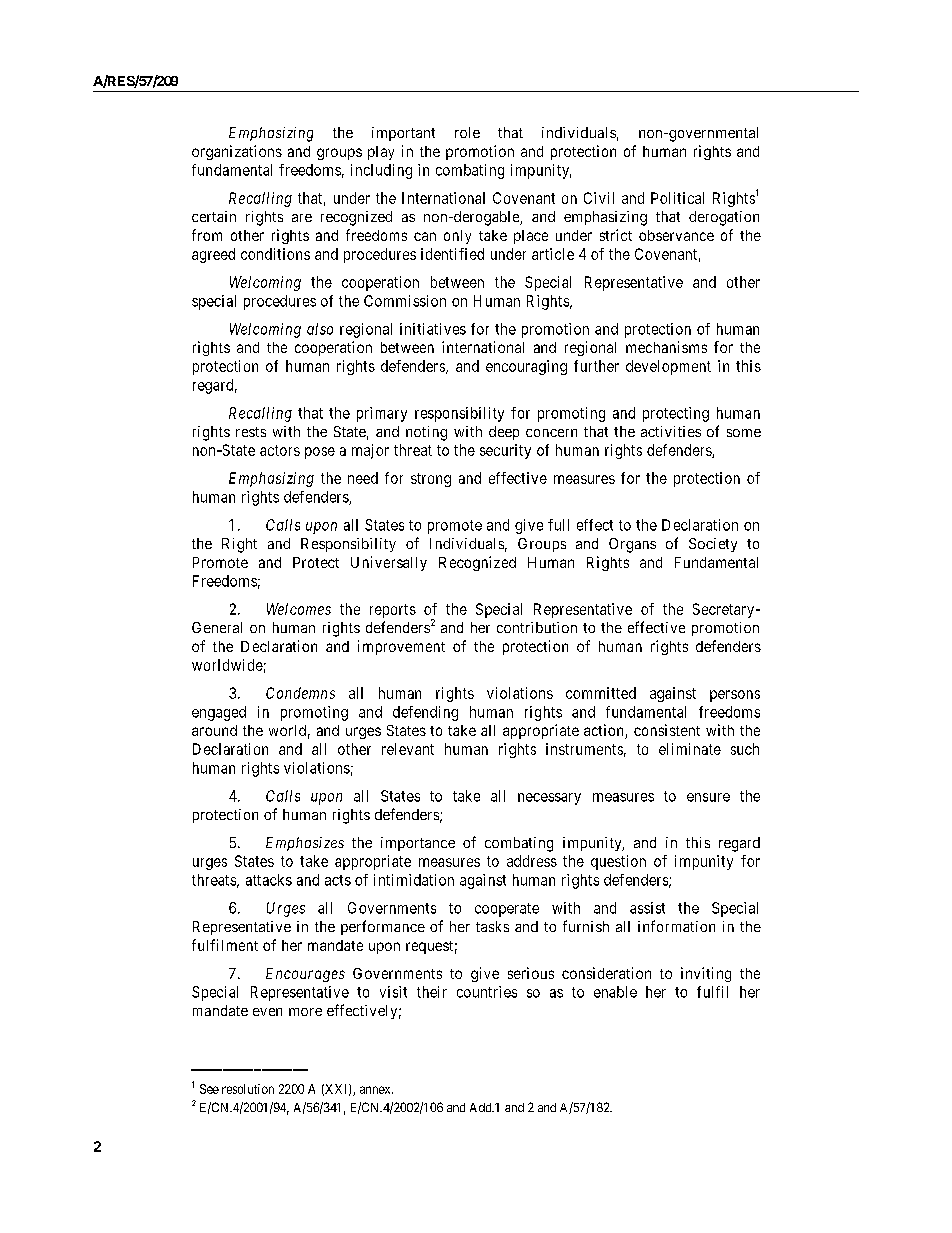 Image resolution: width=952 pixels, height=1233 pixels. I want to click on Political, so click(677, 198).
